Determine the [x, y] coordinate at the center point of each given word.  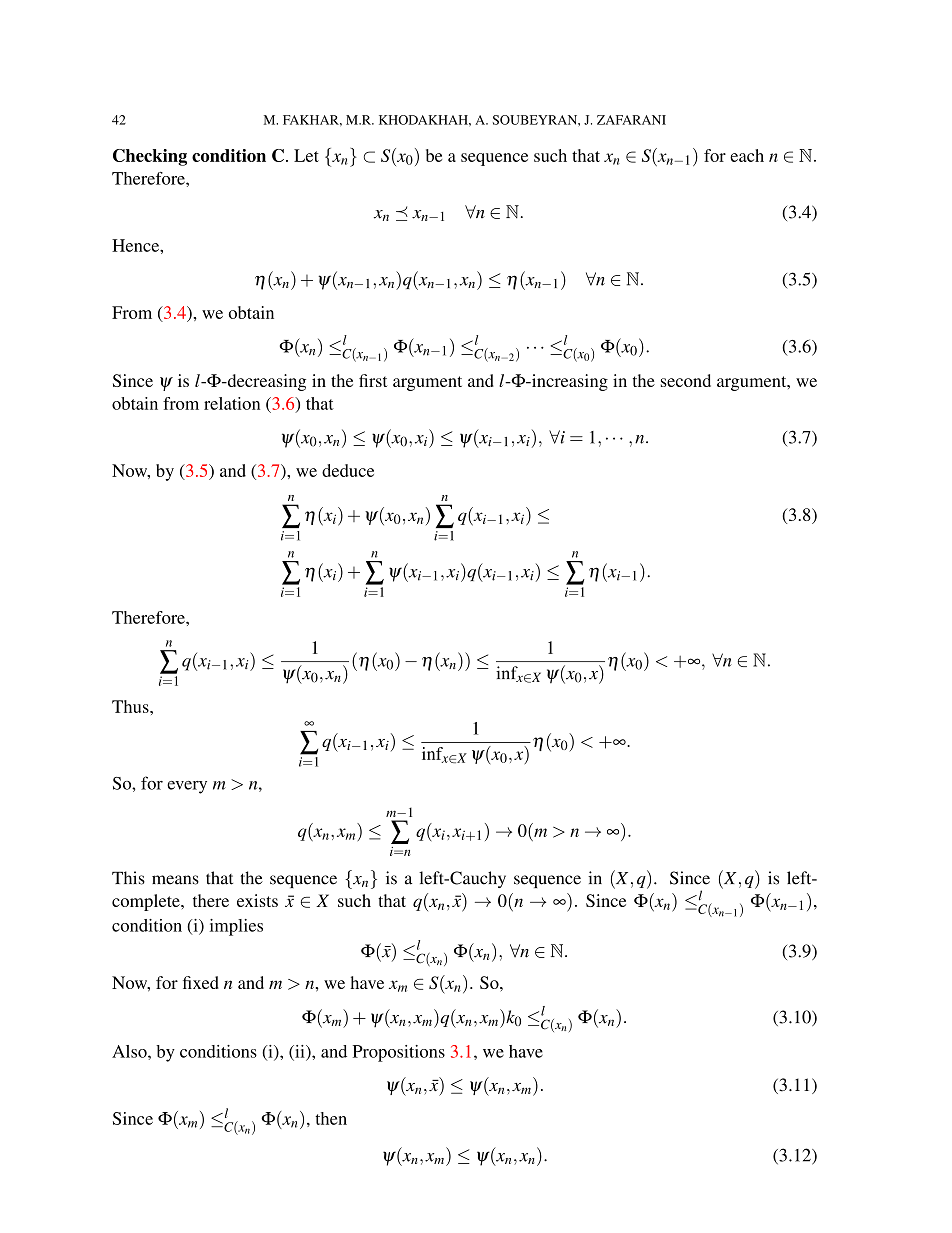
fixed [201, 982]
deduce [348, 470]
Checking [150, 157]
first [373, 380]
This [128, 878]
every [187, 787]
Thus [131, 706]
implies [236, 927]
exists [257, 900]
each [747, 155]
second [686, 380]
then [331, 1118]
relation [232, 403]
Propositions [399, 1053]
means [175, 880]
